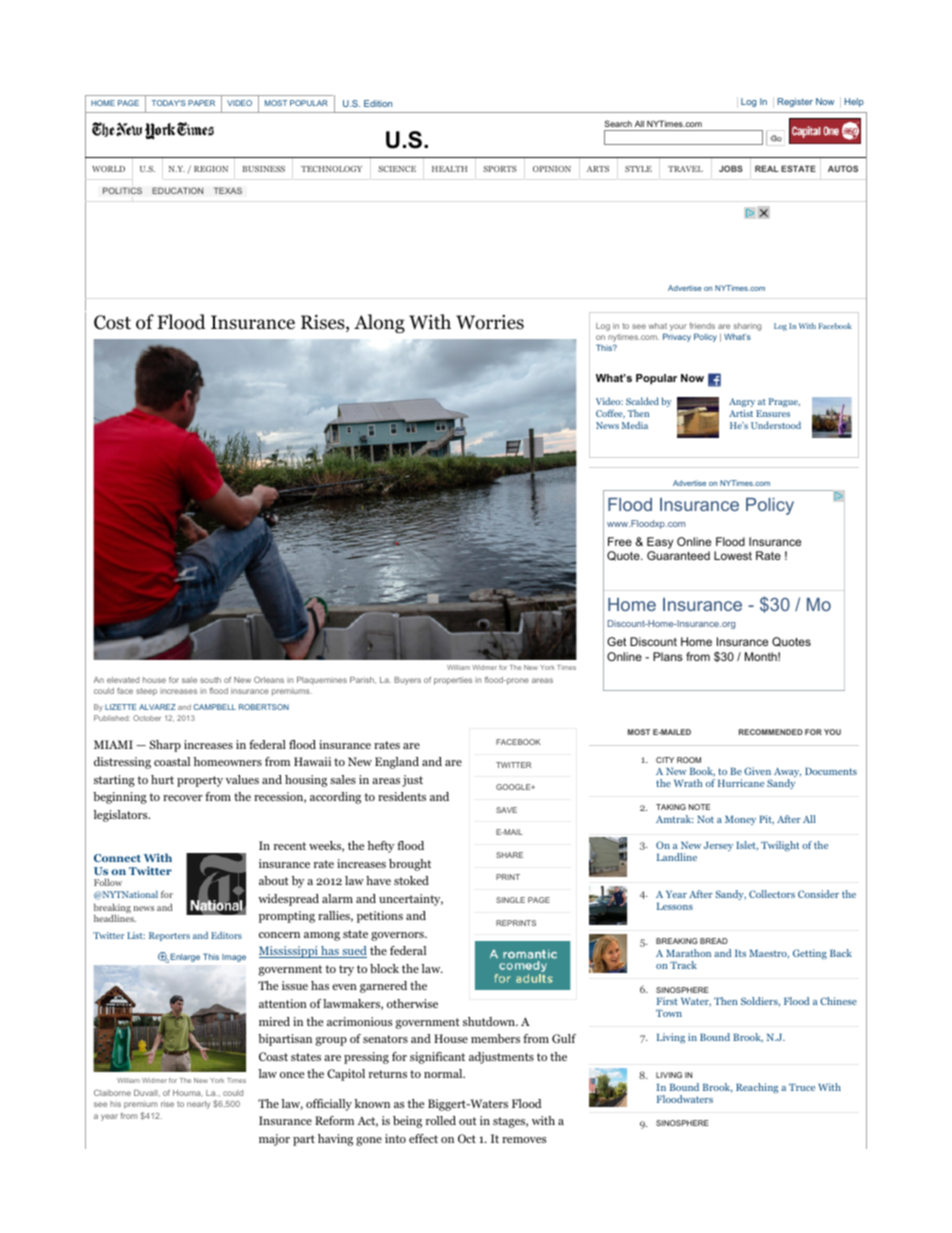  I want to click on Reaching, so click(757, 1088).
